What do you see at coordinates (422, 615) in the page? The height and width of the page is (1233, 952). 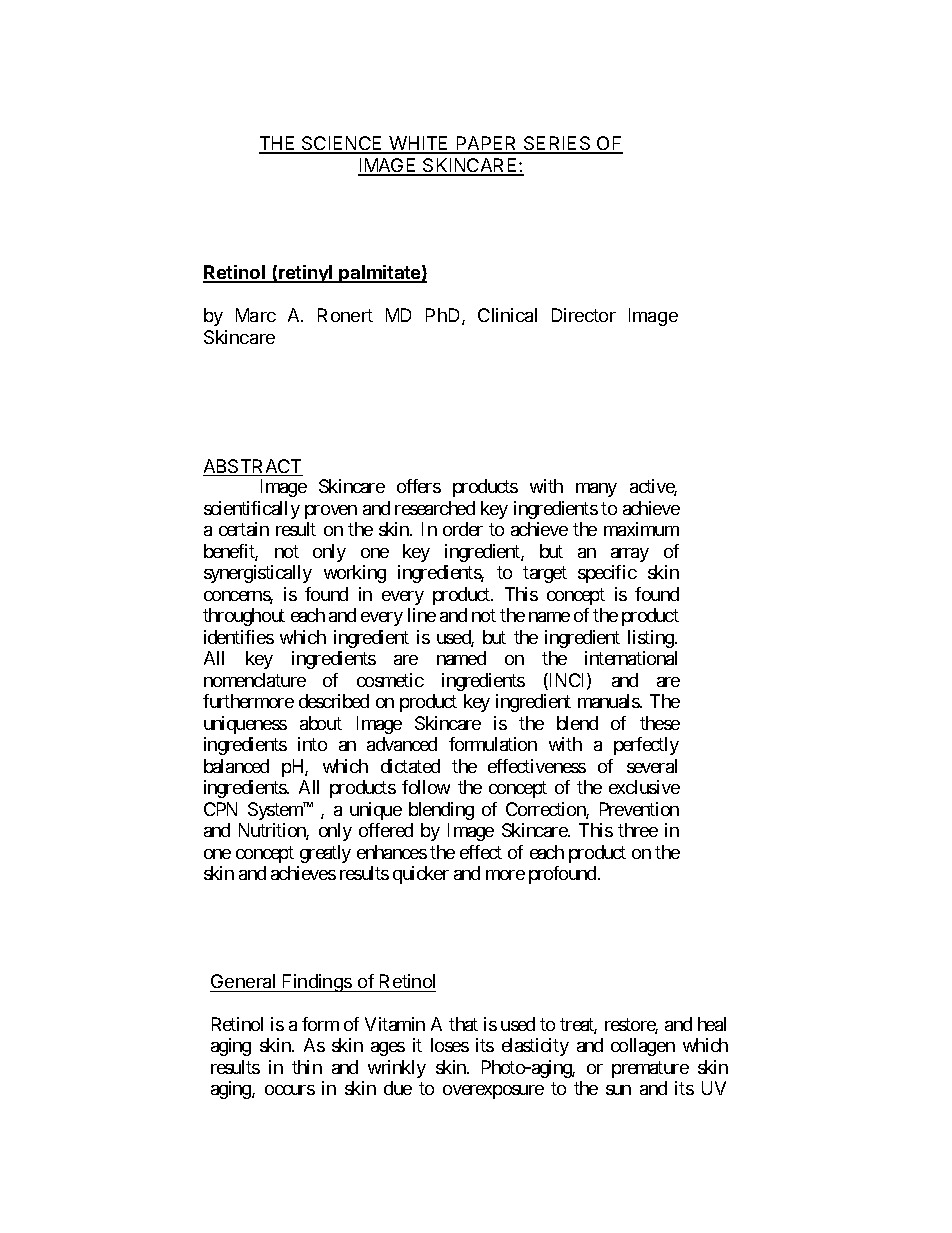 I see `line` at bounding box center [422, 615].
